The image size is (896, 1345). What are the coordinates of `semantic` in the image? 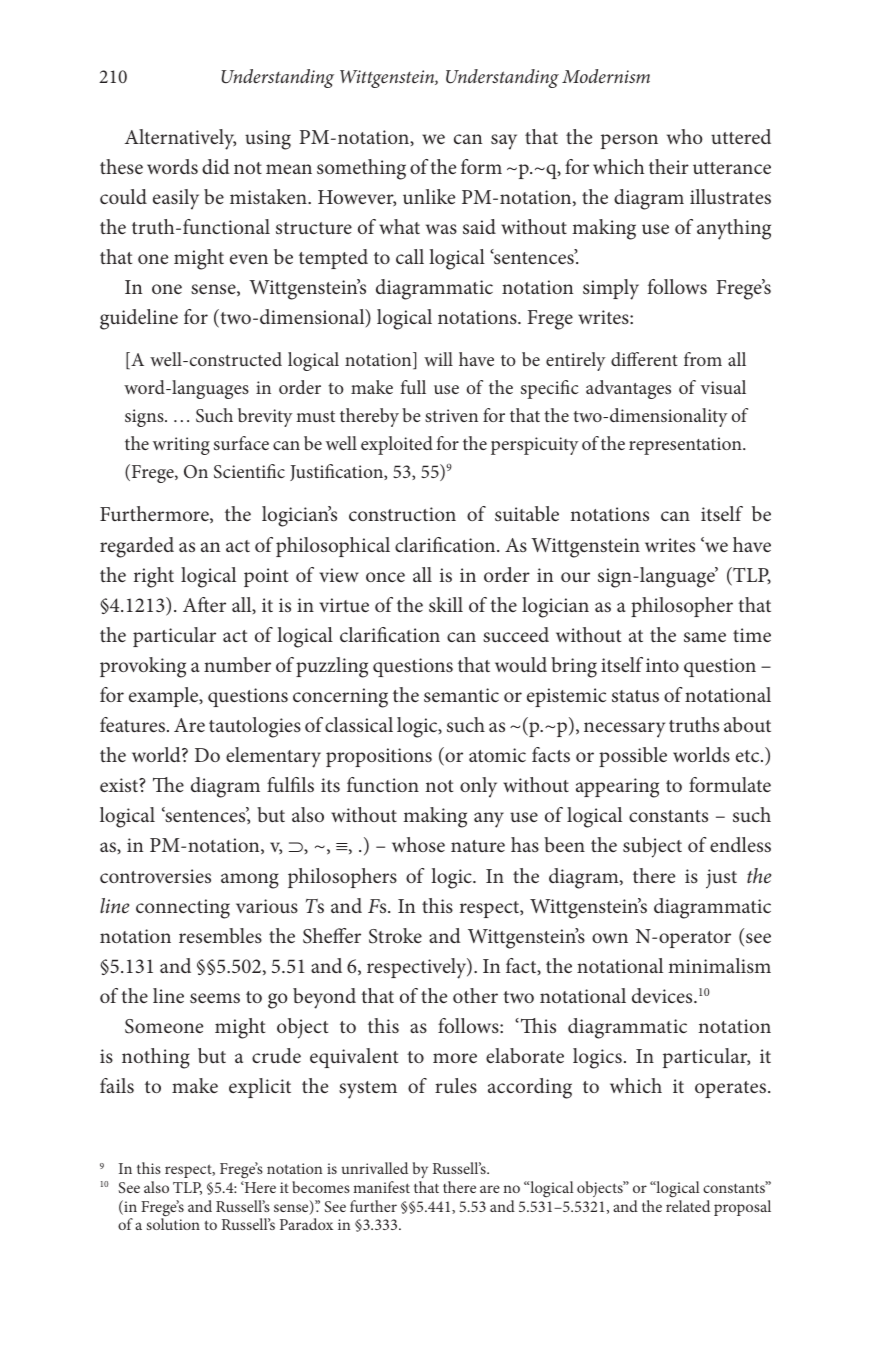 It's located at (461, 695).
